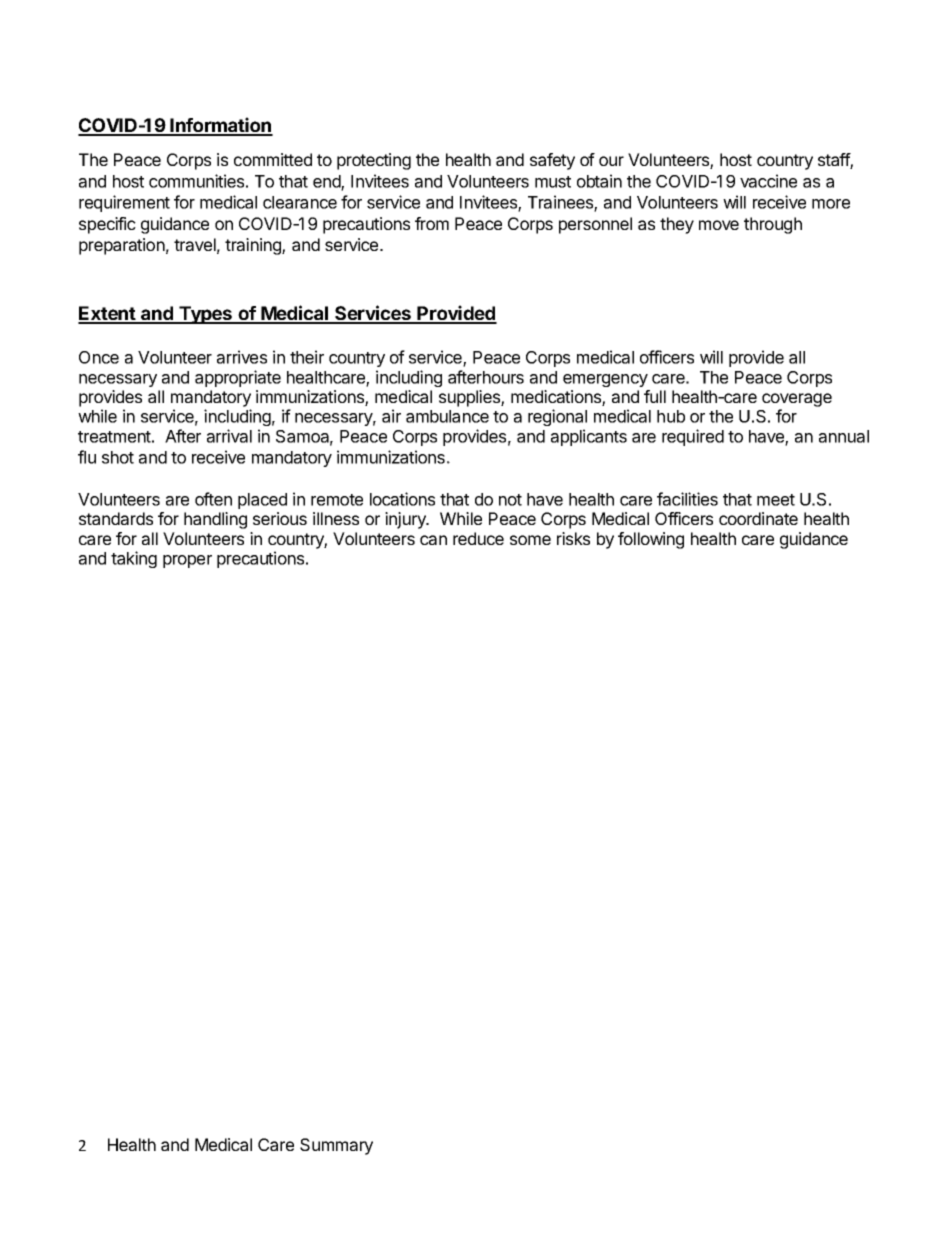  What do you see at coordinates (530, 540) in the document?
I see `some` at bounding box center [530, 540].
